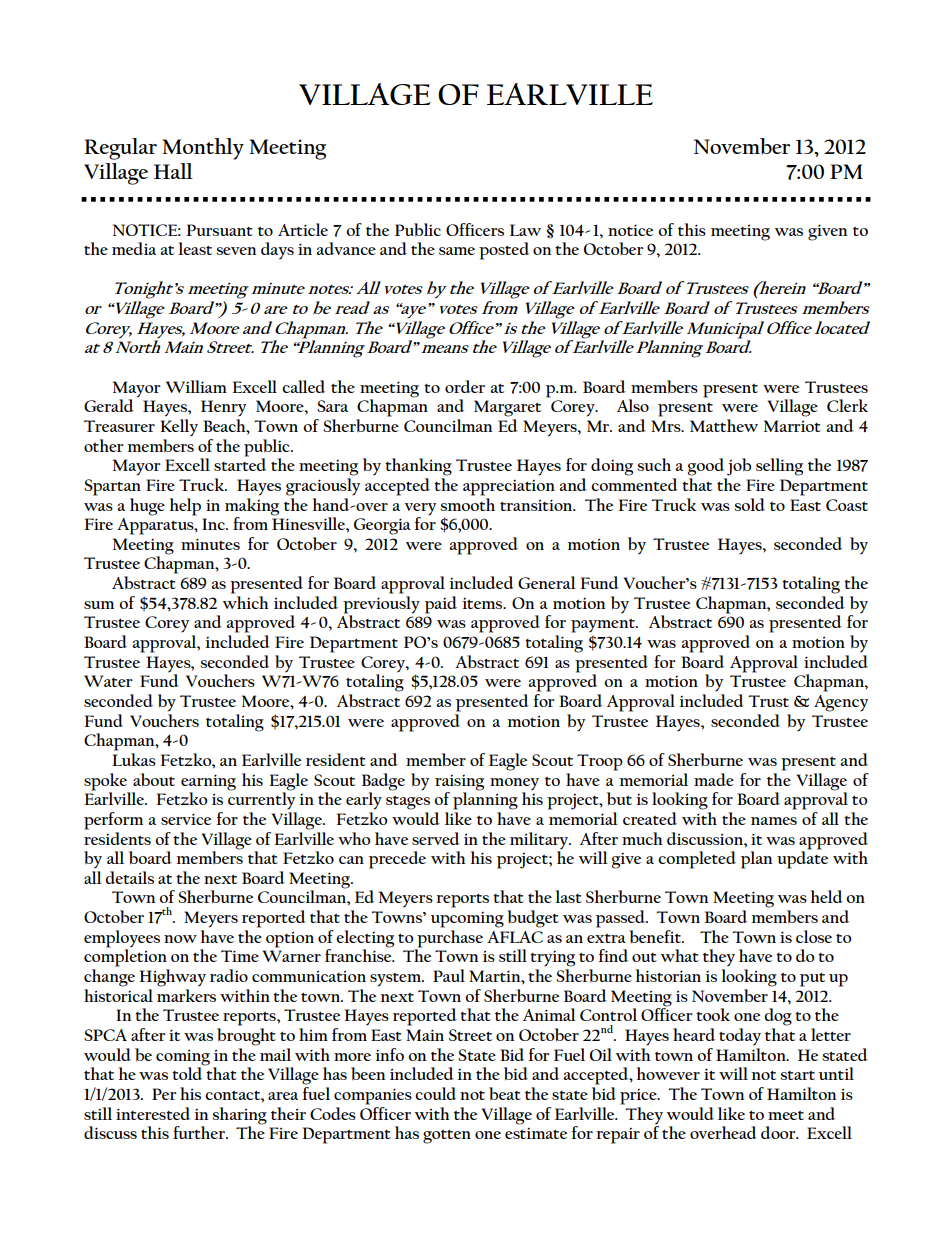 The width and height of the screenshot is (952, 1233). What do you see at coordinates (467, 503) in the screenshot?
I see `smooth` at bounding box center [467, 503].
